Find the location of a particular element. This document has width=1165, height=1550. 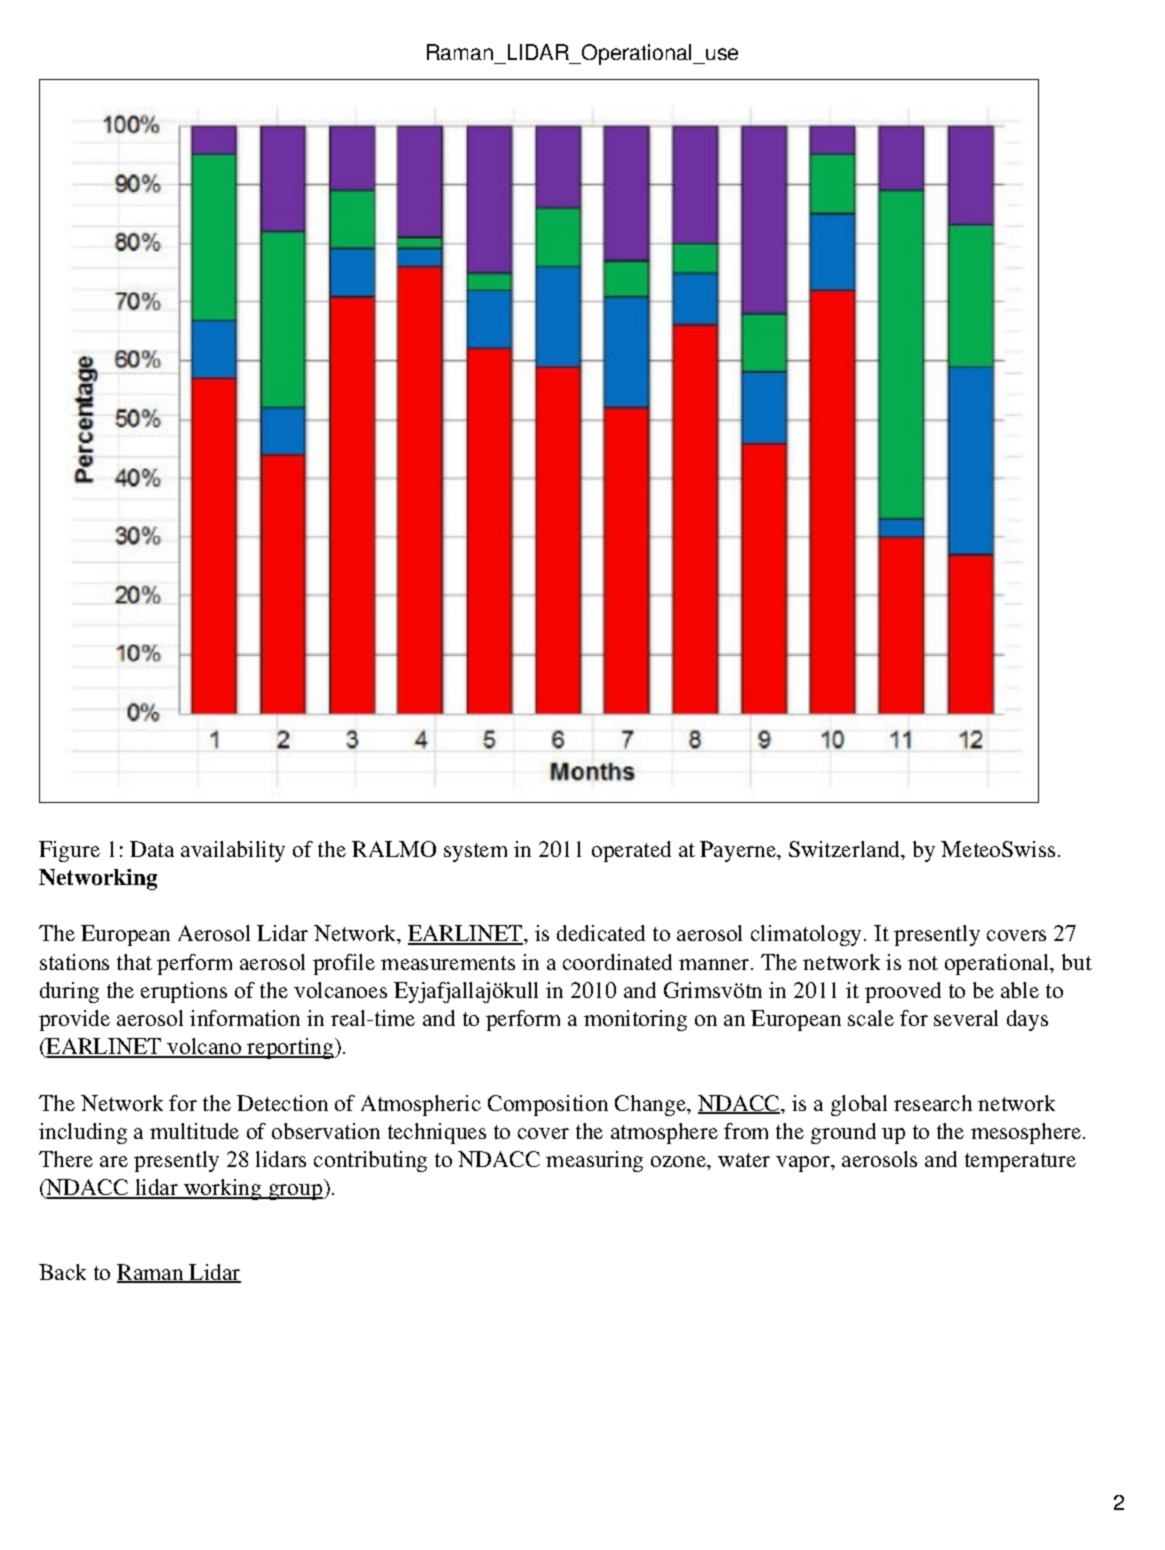

group is located at coordinates (295, 1192).
